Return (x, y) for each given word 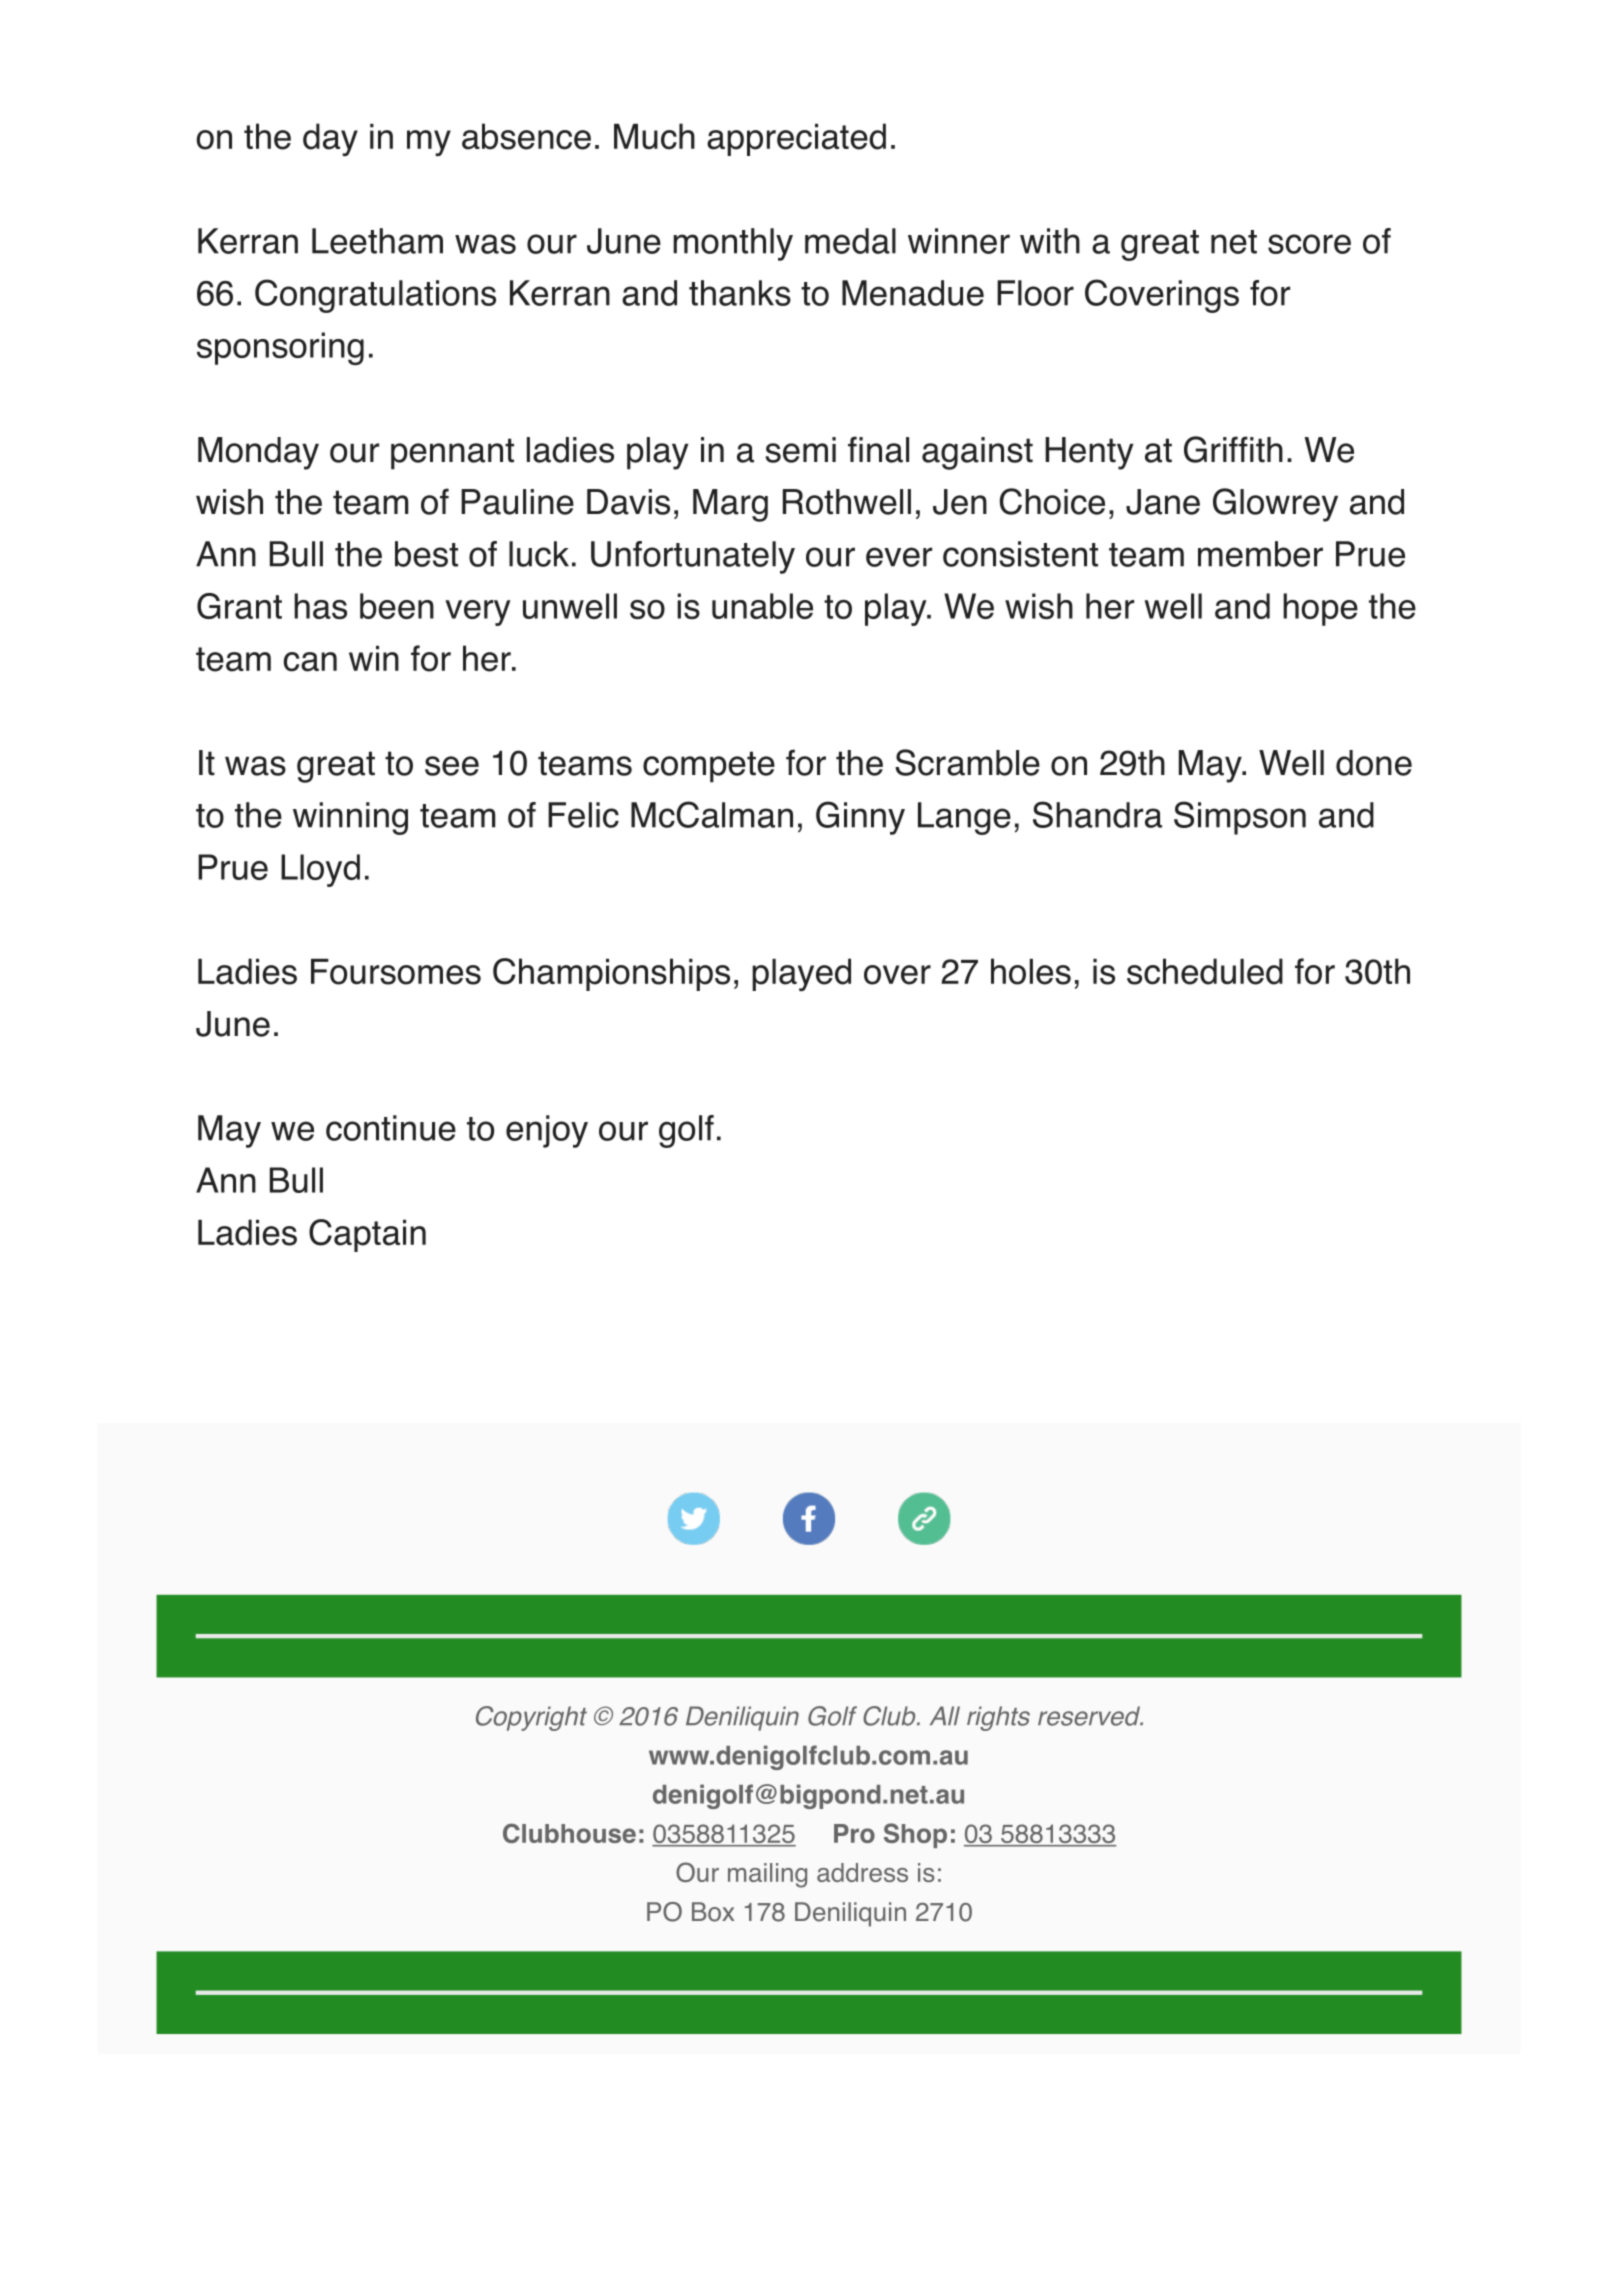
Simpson (1240, 818)
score (1309, 244)
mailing (767, 1875)
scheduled (1205, 971)
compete (709, 767)
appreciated (796, 139)
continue (391, 1128)
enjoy (547, 1131)
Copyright (531, 1718)
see (452, 766)
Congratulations (375, 296)
